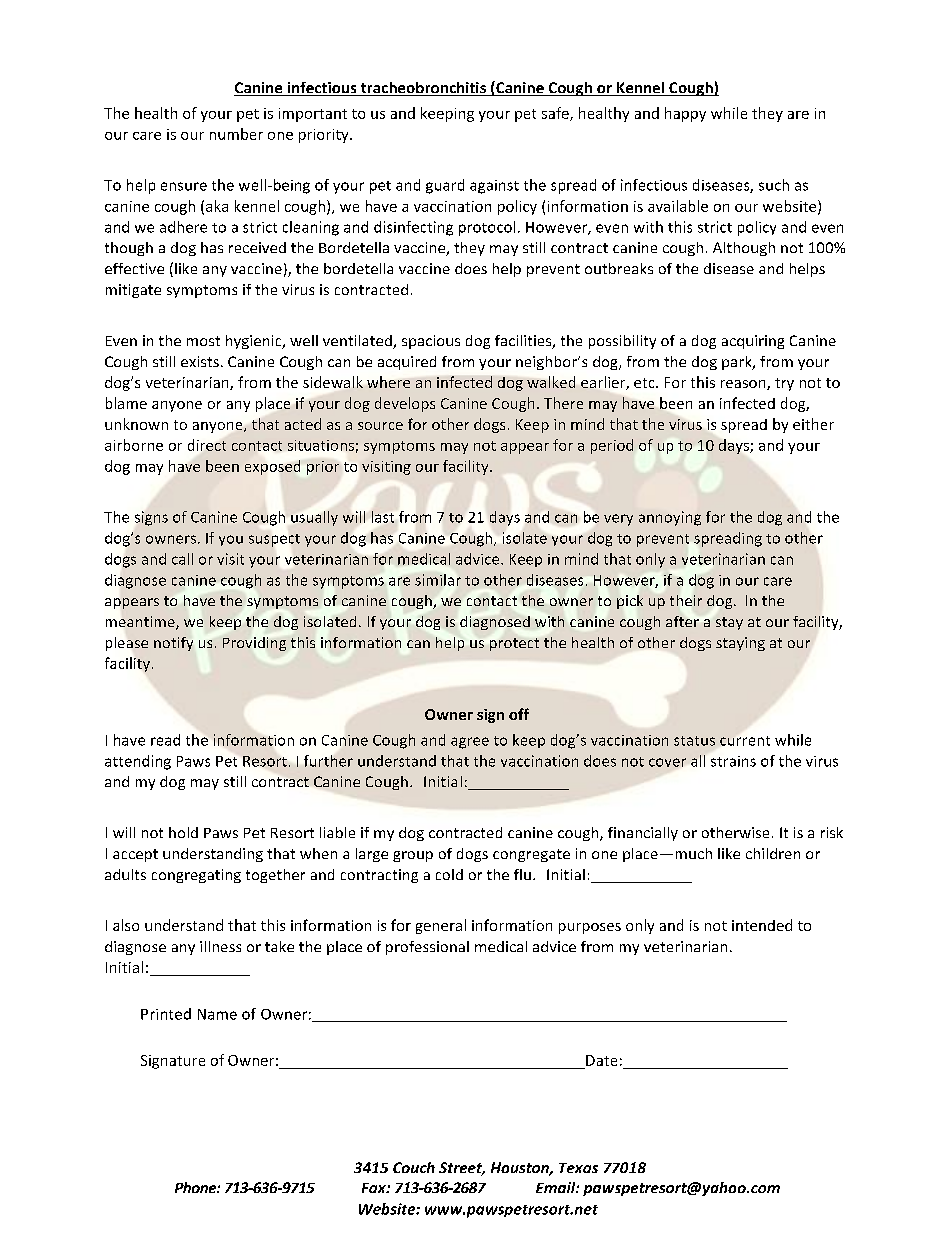 The image size is (952, 1233). What do you see at coordinates (744, 385) in the image?
I see `reason` at bounding box center [744, 385].
